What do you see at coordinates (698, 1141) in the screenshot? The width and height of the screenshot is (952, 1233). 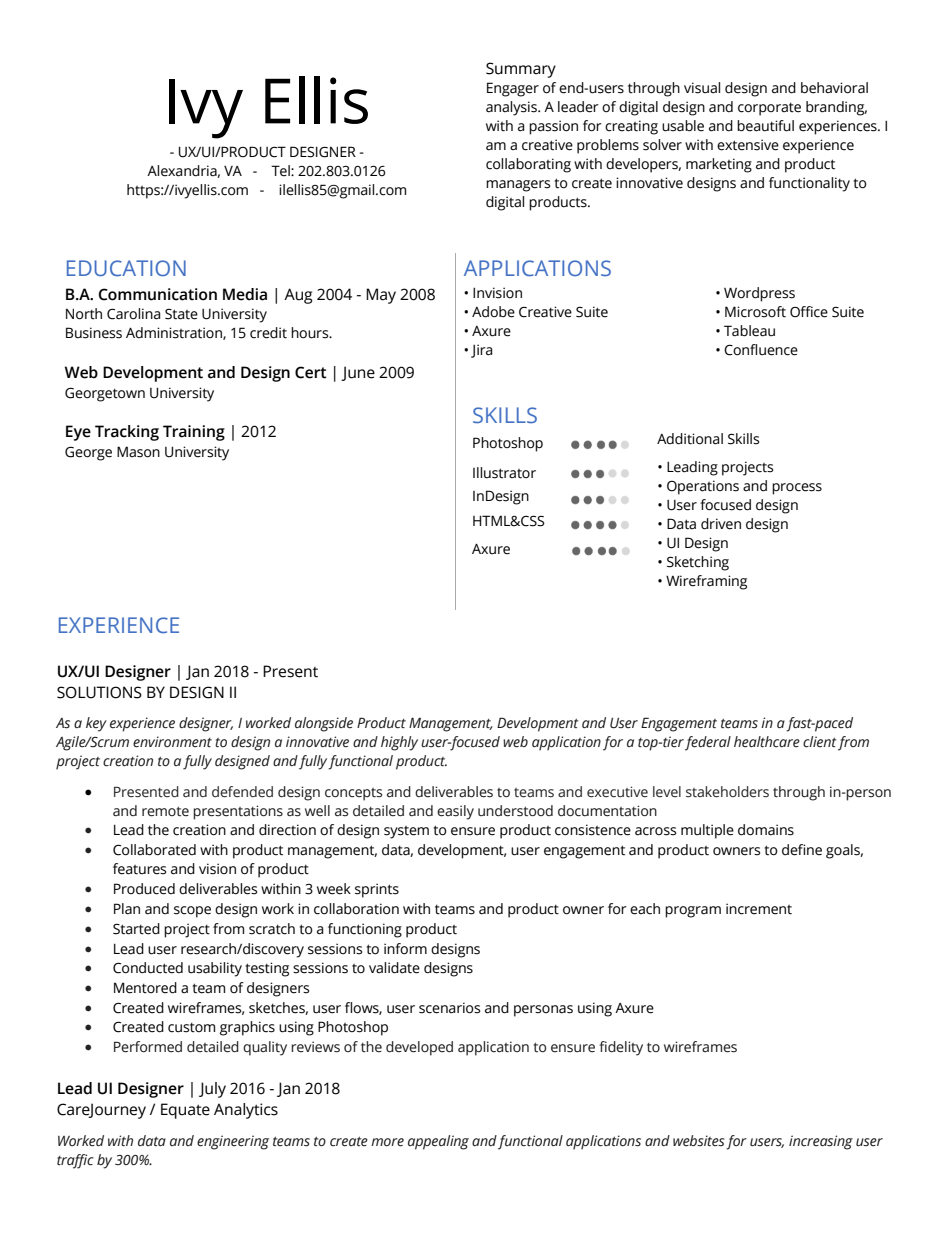 I see `websites` at bounding box center [698, 1141].
